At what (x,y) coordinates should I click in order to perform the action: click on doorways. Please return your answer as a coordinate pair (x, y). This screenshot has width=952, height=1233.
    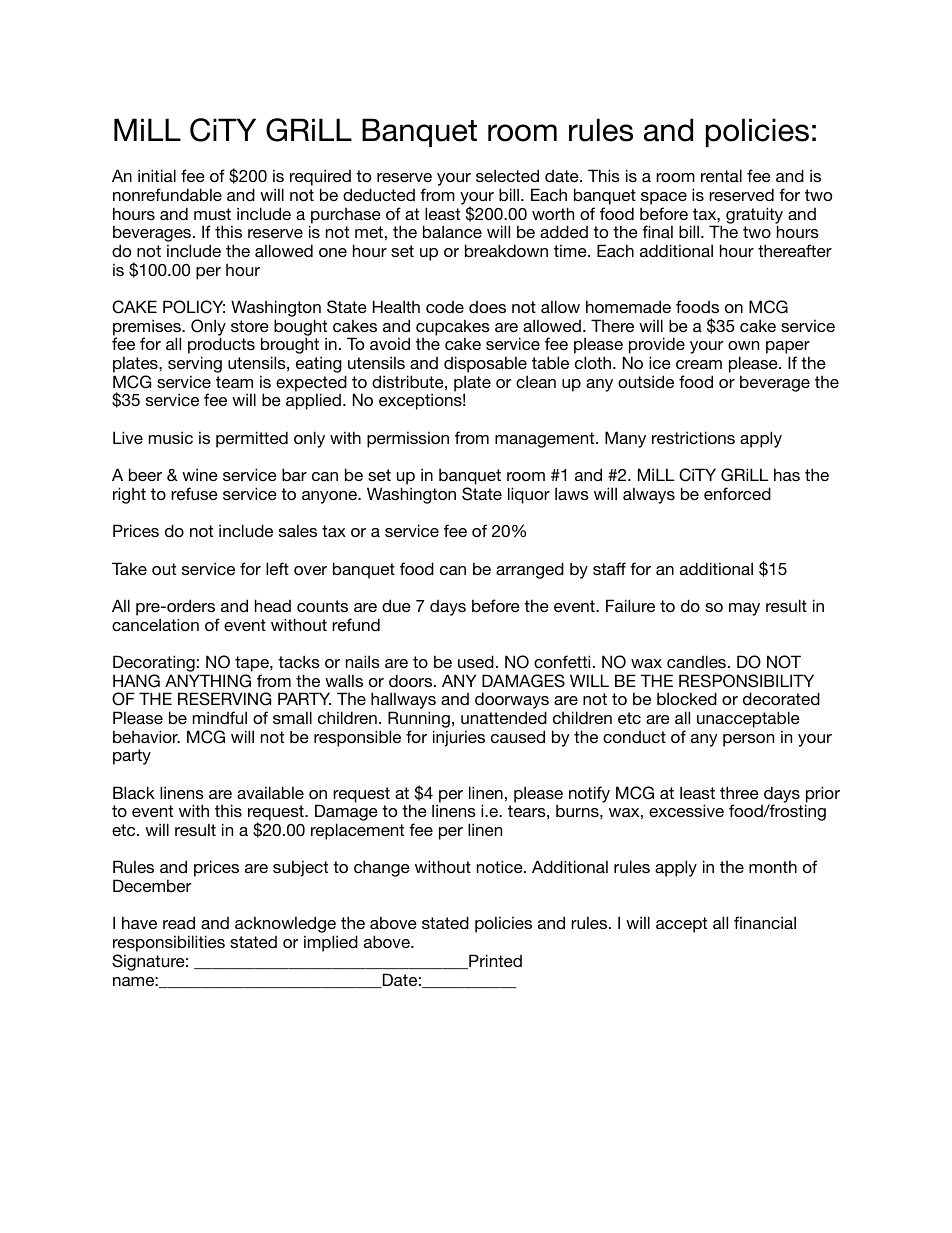
    Looking at the image, I should click on (512, 702).
